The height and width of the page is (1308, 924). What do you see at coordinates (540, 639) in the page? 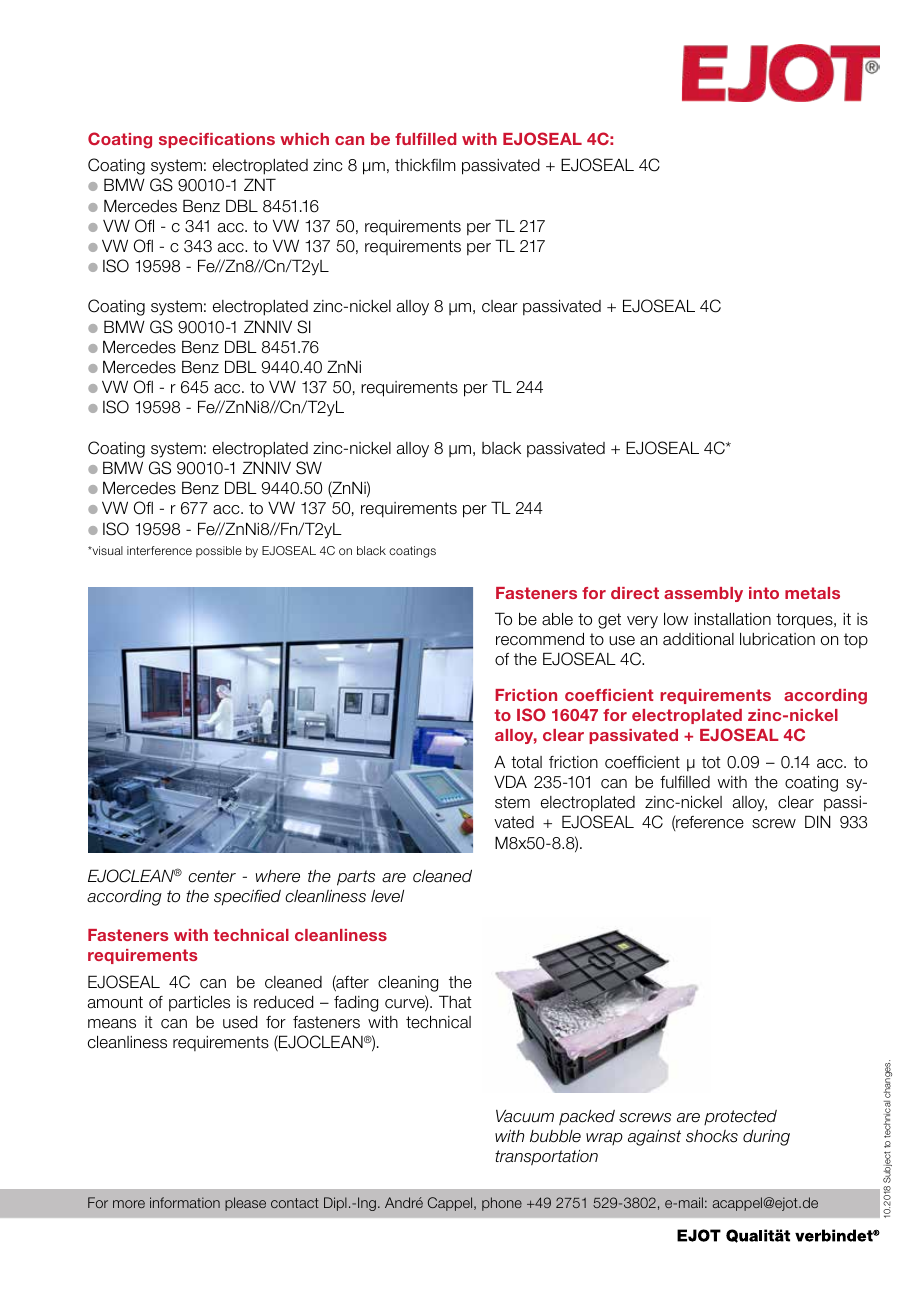
I see `recommend` at bounding box center [540, 639].
